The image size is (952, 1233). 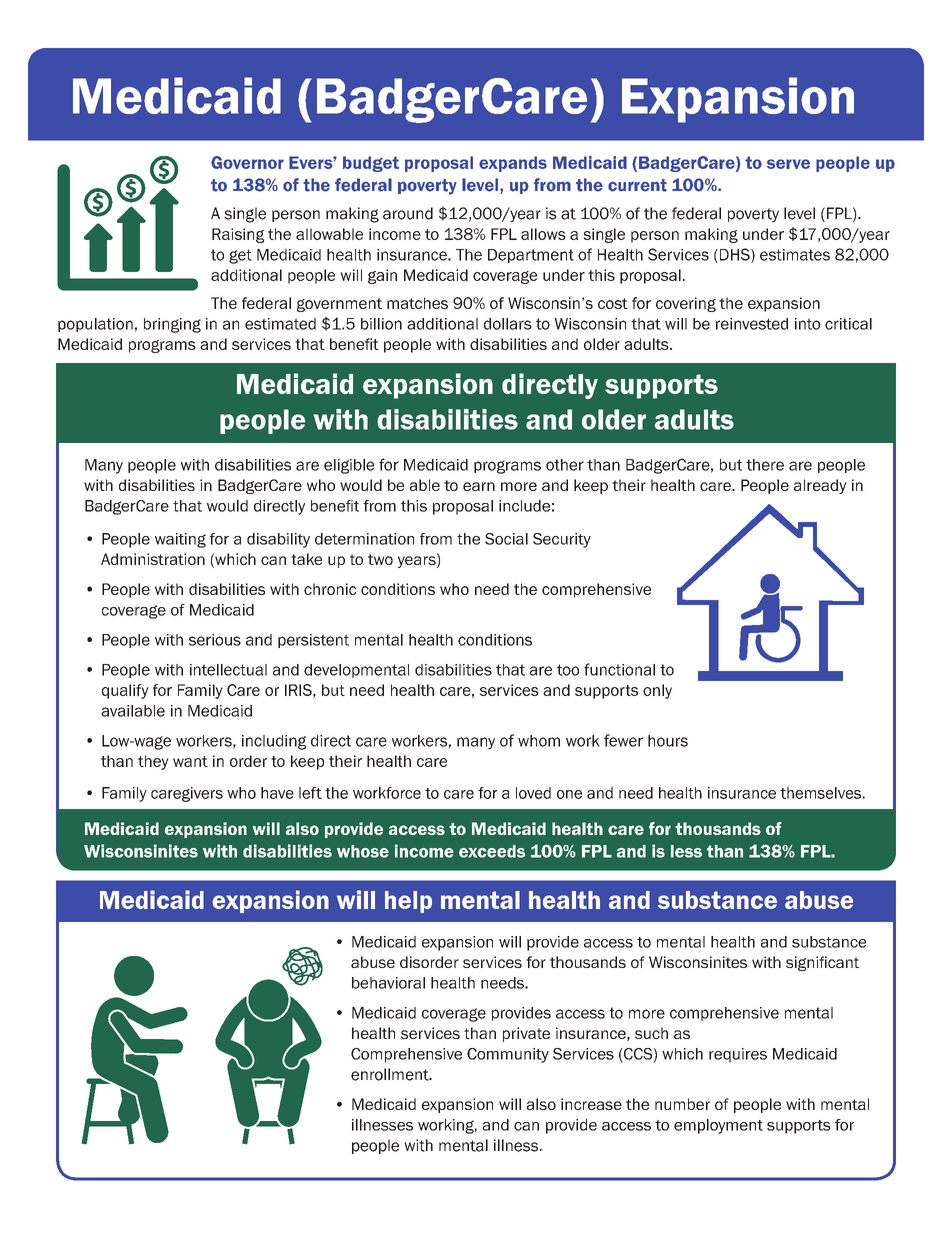 I want to click on only, so click(x=657, y=691).
